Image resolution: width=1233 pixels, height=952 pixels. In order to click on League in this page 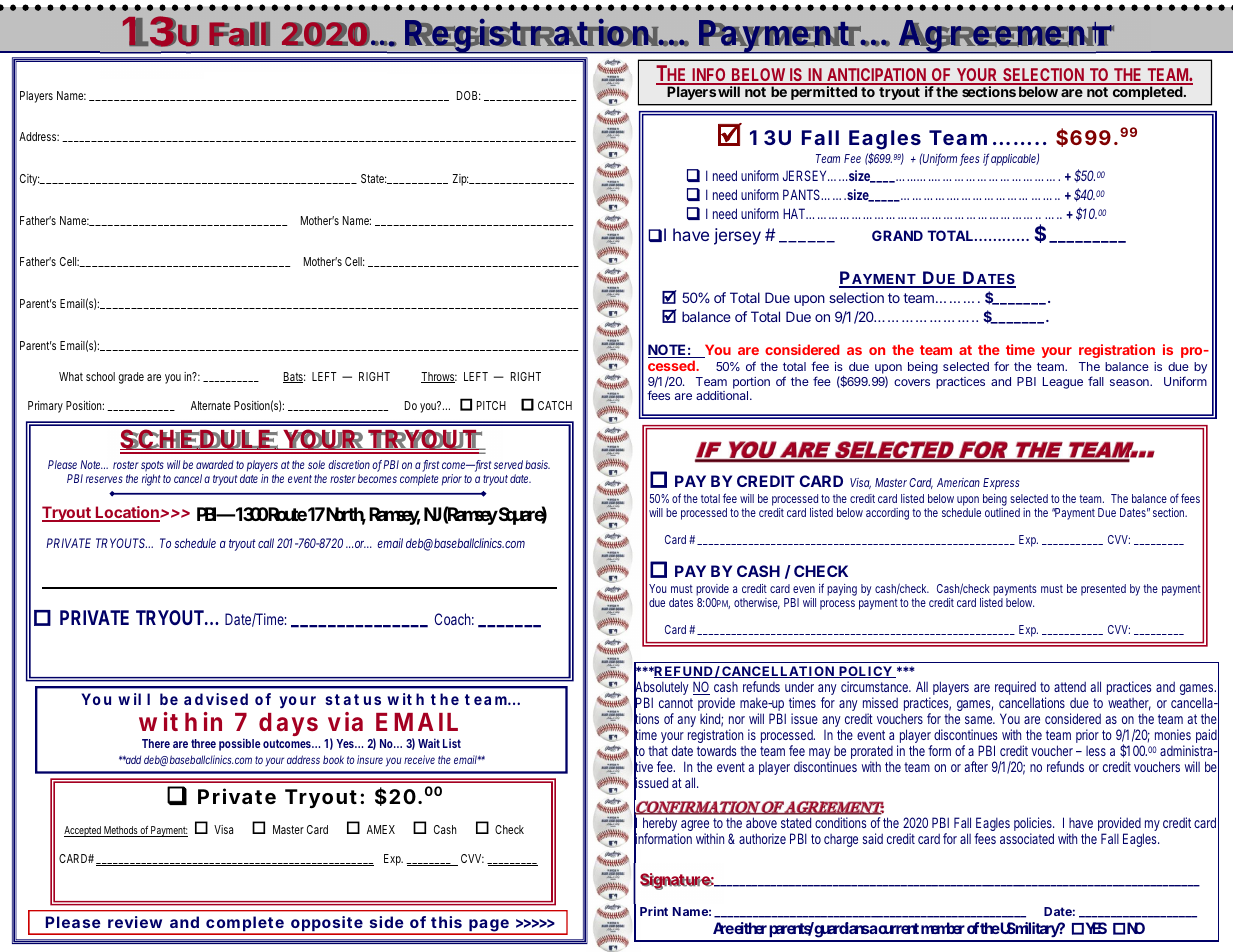, I will do `click(1063, 383)`.
